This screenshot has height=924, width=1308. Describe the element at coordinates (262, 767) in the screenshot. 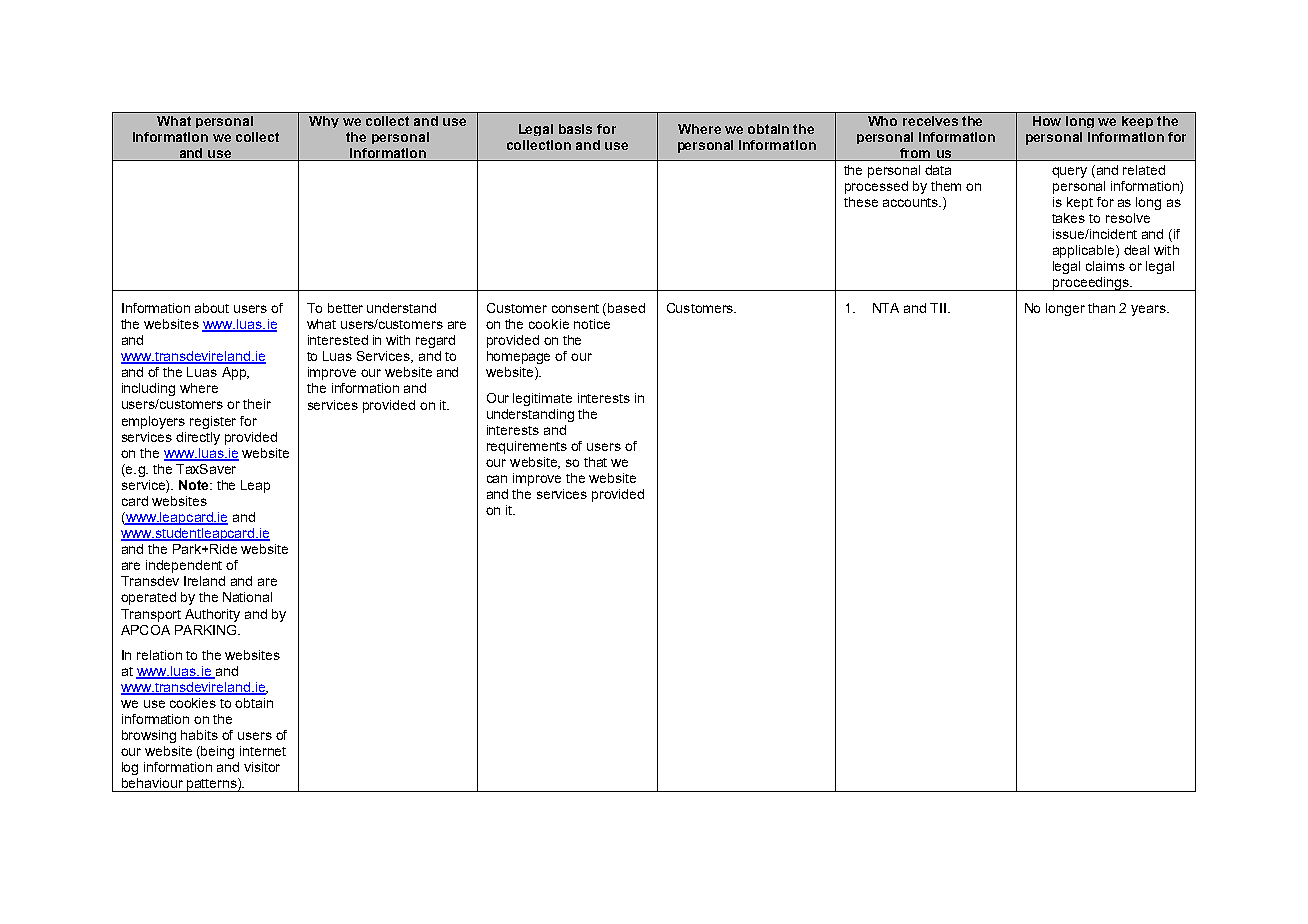

I see `visitor` at that location.
